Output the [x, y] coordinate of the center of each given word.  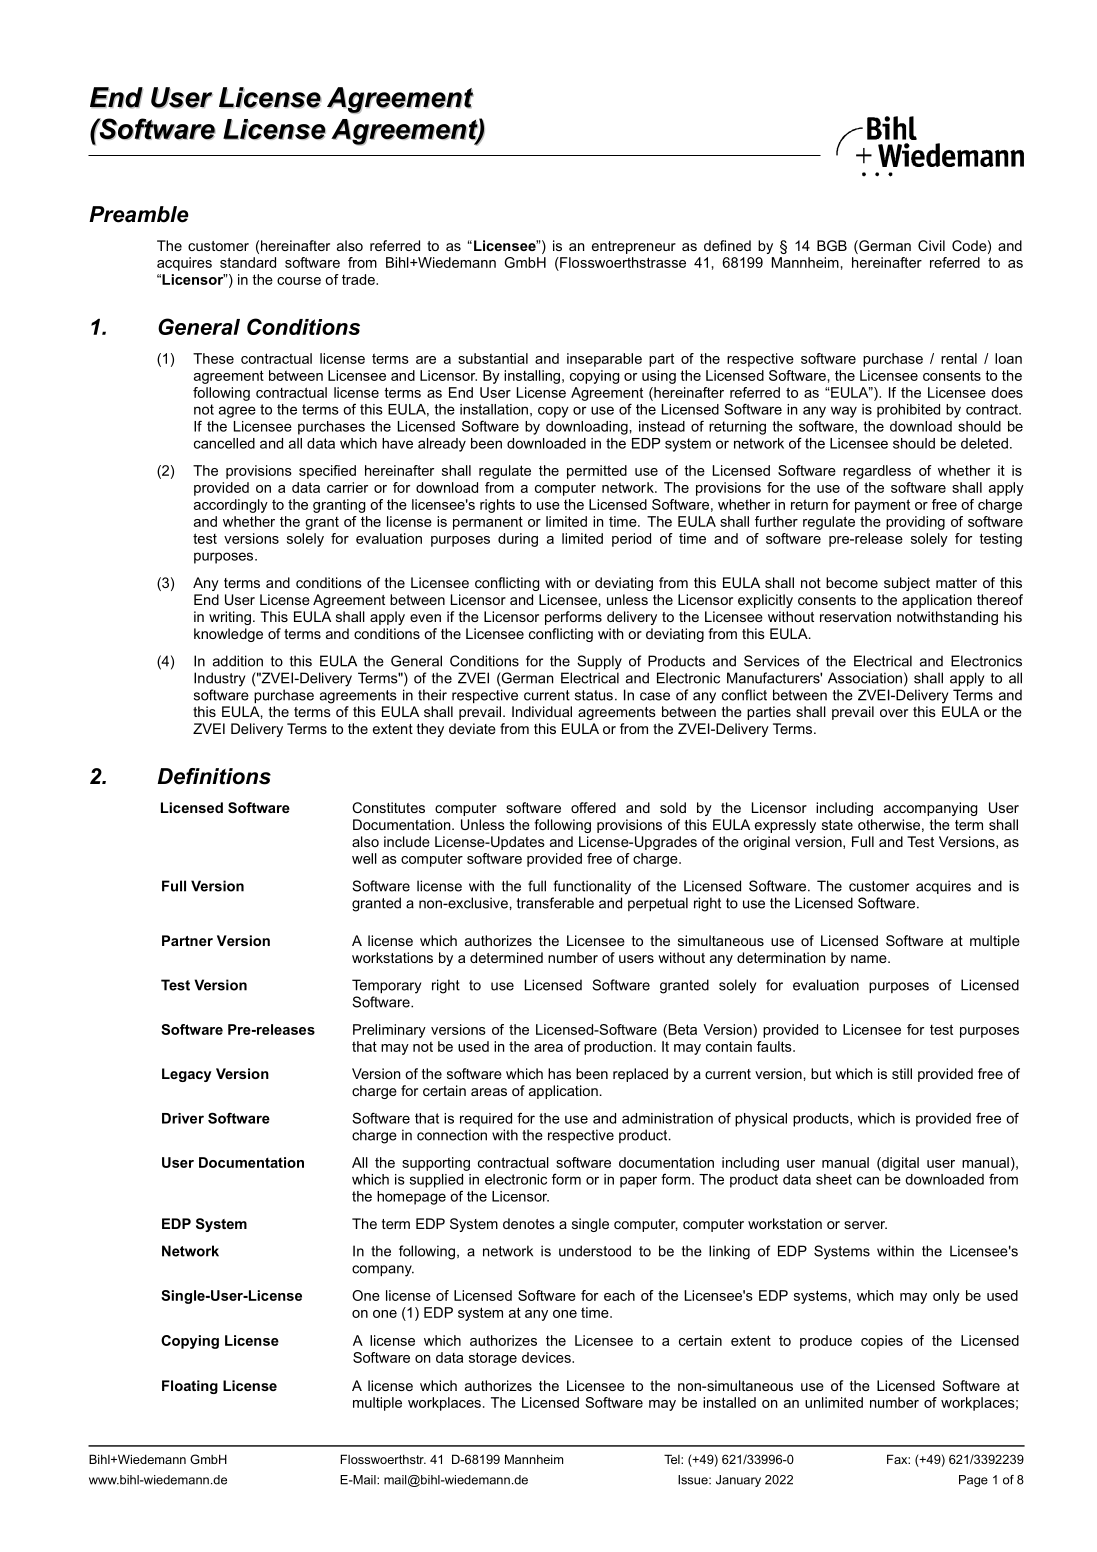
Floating [190, 1387]
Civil [931, 245]
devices [547, 1357]
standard [248, 262]
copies [882, 1342]
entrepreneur [634, 247]
